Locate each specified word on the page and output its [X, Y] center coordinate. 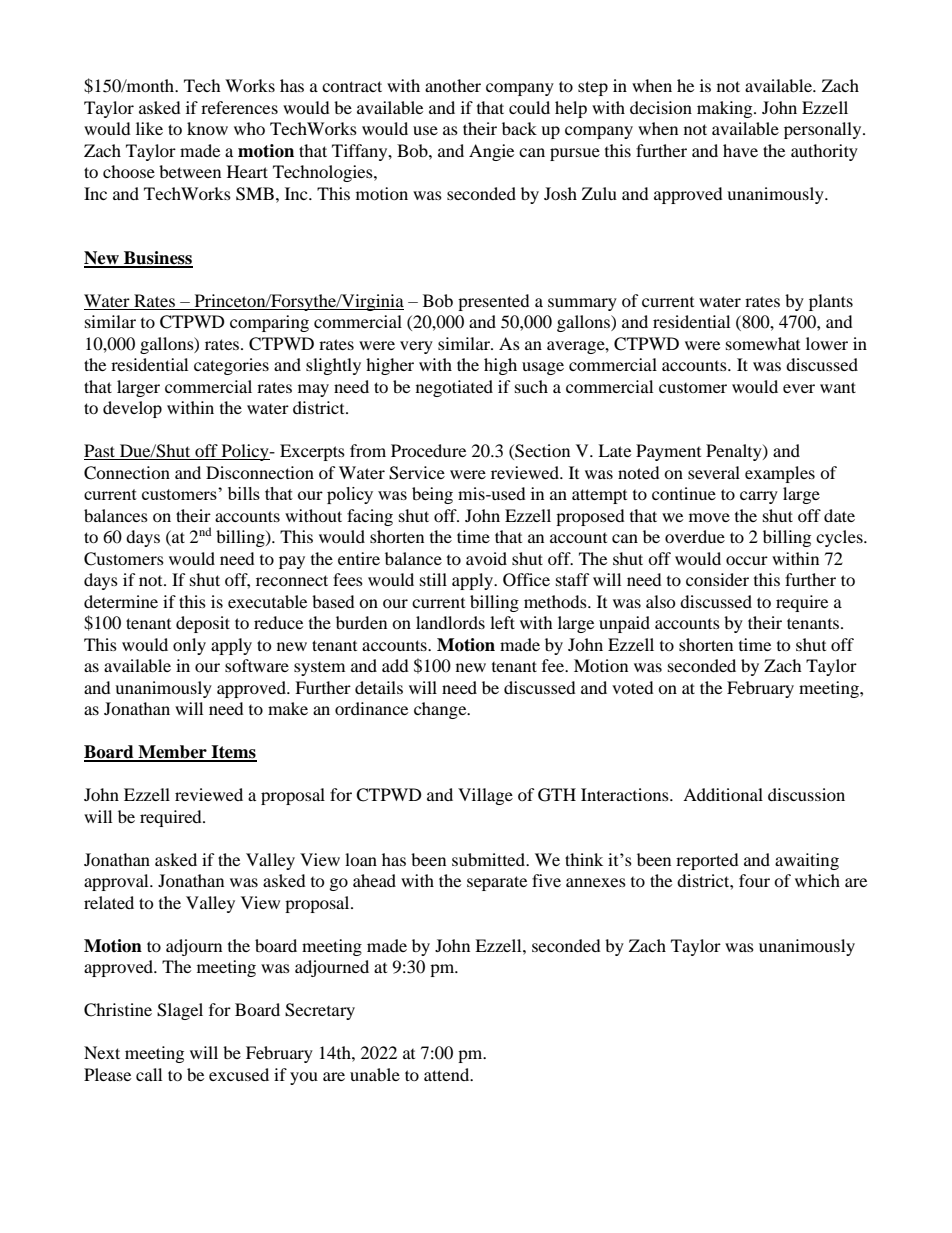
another [453, 85]
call [149, 1074]
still [433, 579]
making [726, 109]
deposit [203, 624]
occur [747, 560]
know [207, 128]
